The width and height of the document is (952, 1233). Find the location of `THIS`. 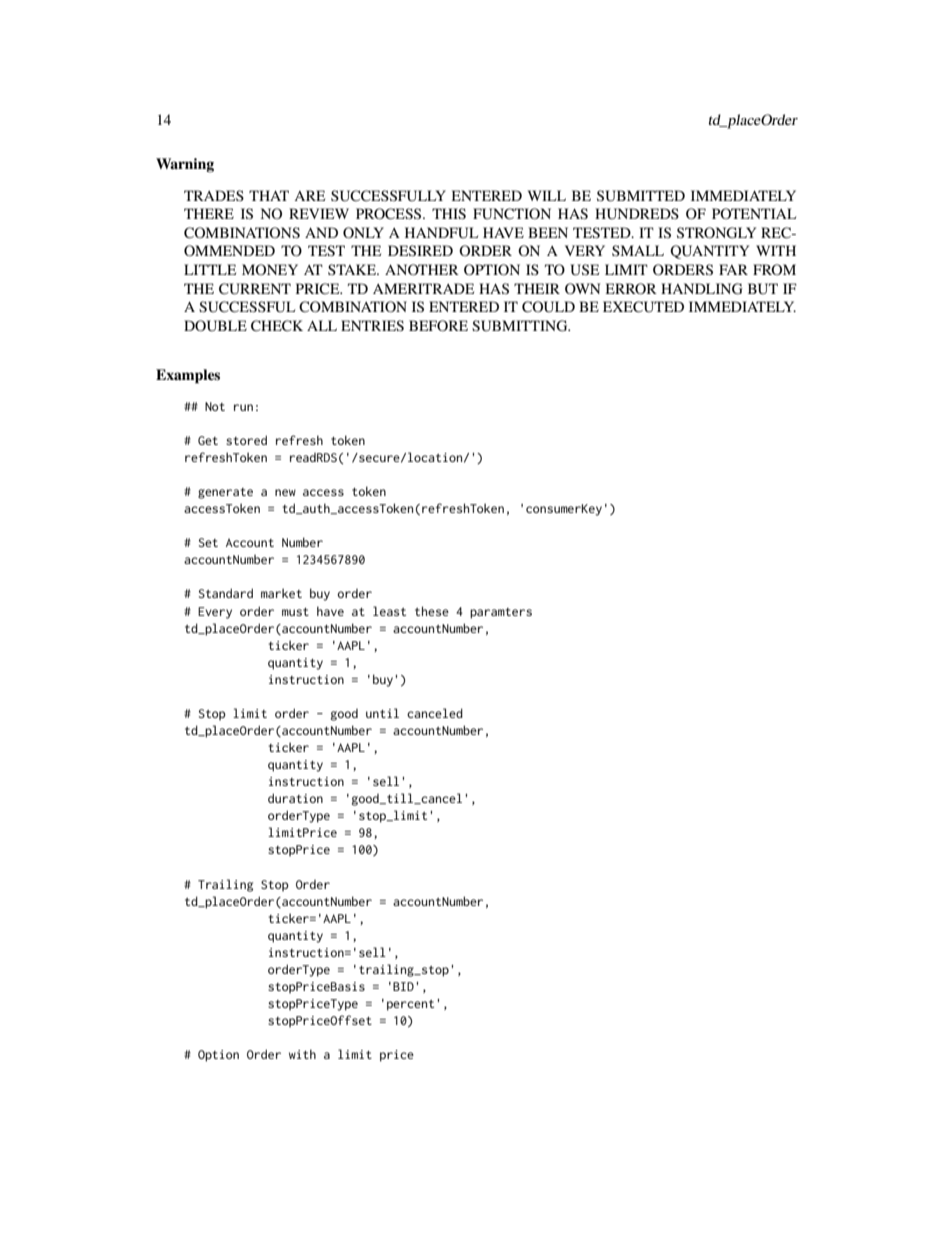

THIS is located at coordinates (449, 213).
